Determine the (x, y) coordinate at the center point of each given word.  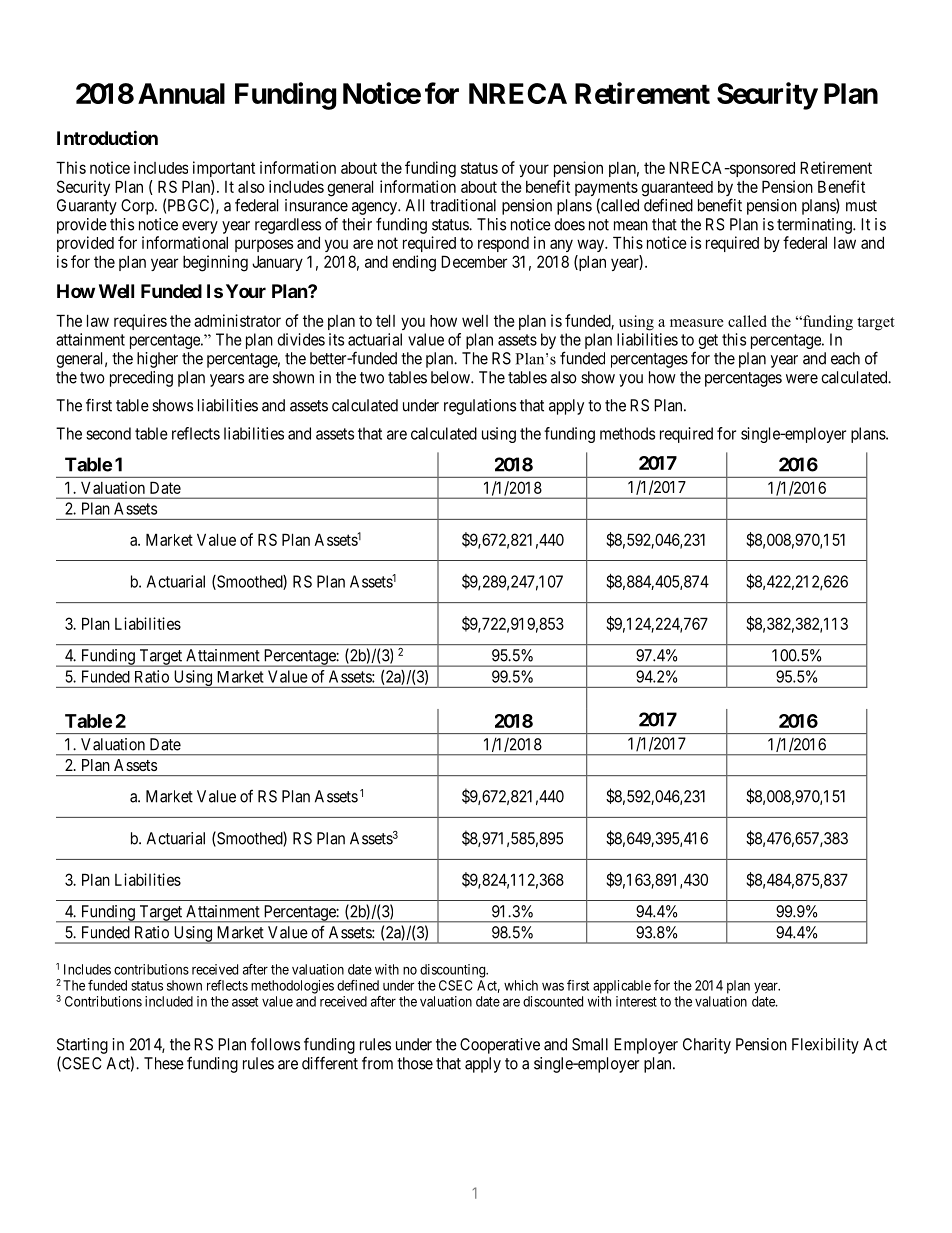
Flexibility (825, 1046)
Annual (181, 93)
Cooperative (500, 1046)
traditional (463, 205)
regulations (480, 407)
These (164, 1063)
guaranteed (677, 190)
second (108, 433)
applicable (622, 987)
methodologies (292, 987)
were (802, 379)
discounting (454, 971)
